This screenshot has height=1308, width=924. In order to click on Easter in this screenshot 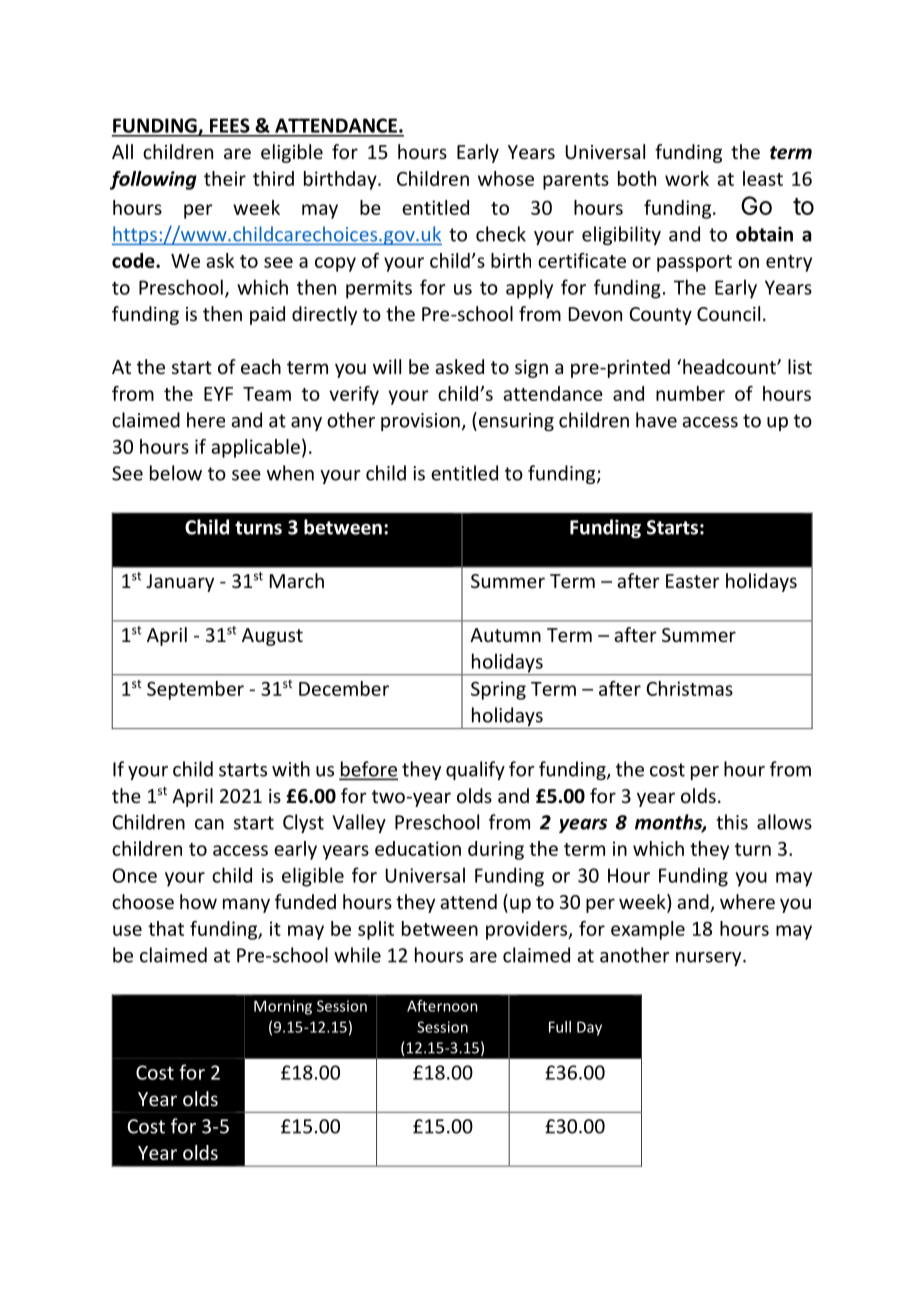, I will do `click(693, 581)`.
